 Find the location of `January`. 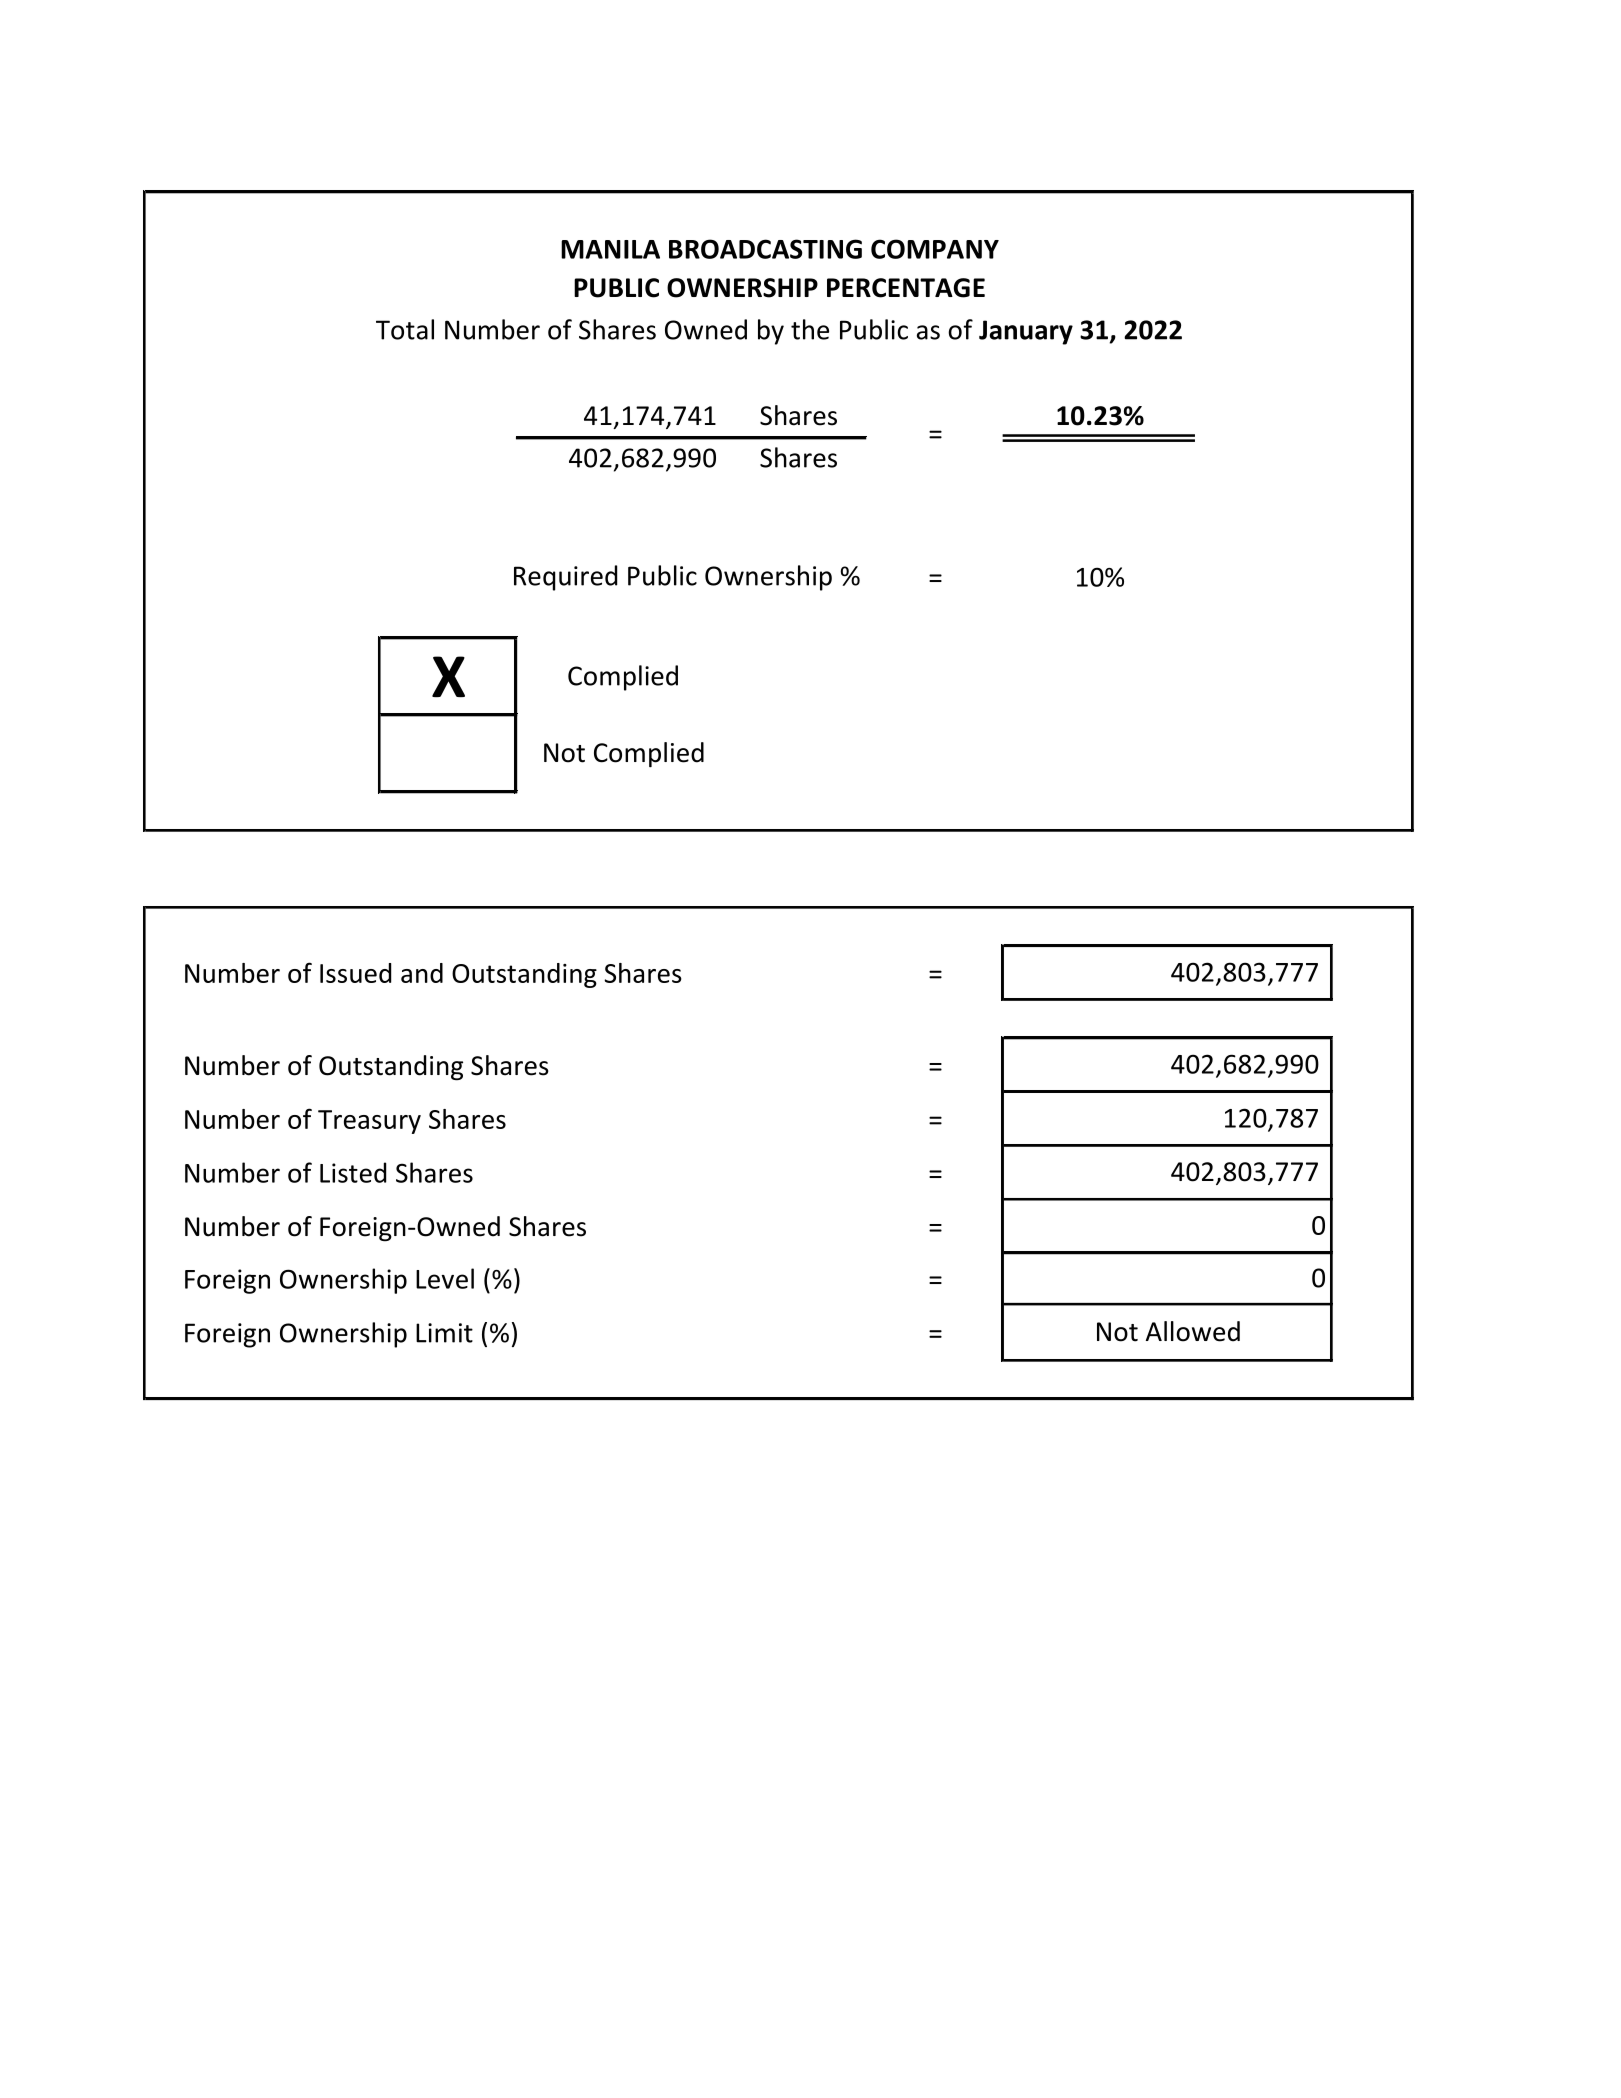

January is located at coordinates (1026, 332).
